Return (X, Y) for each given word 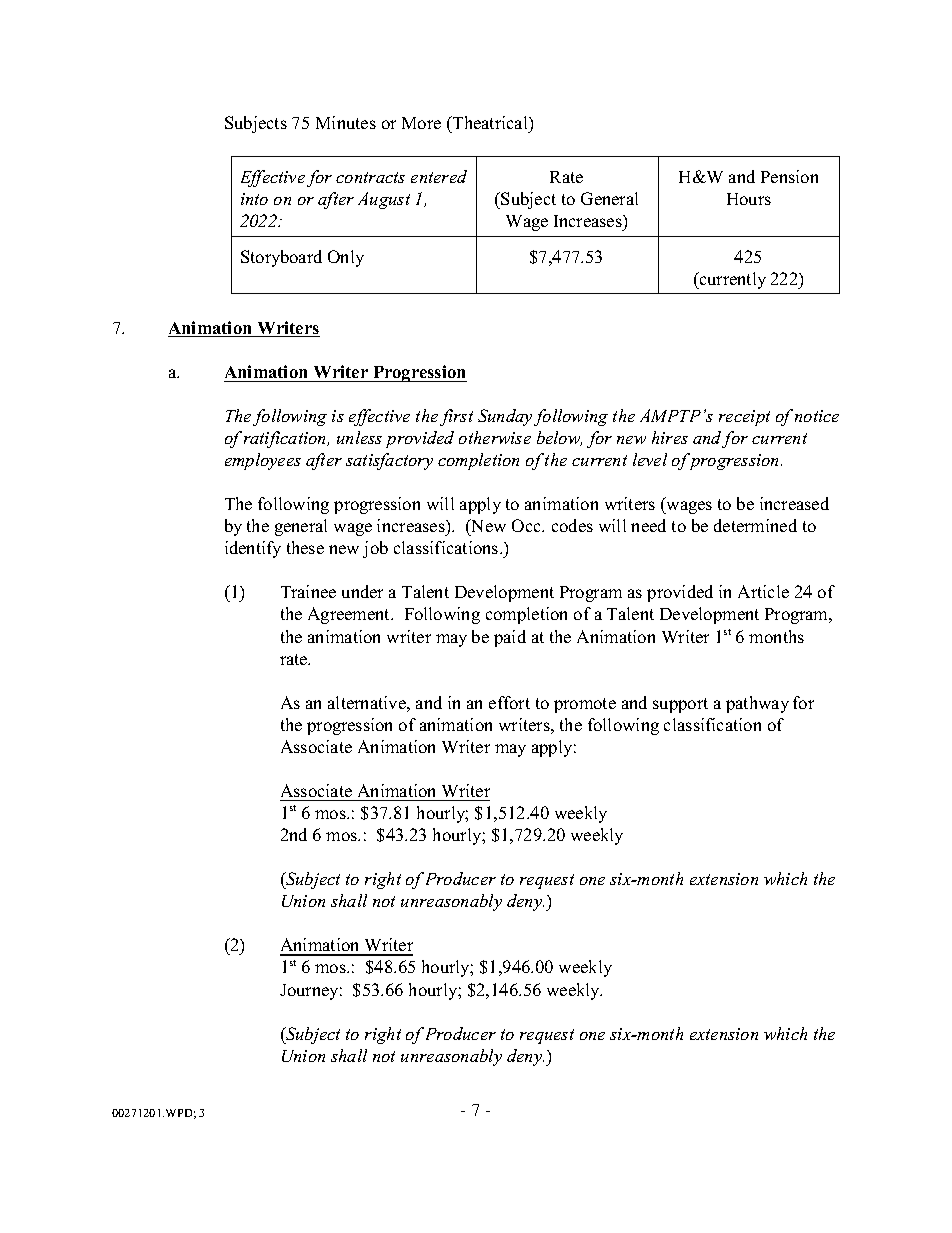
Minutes (346, 122)
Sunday (505, 417)
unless (359, 437)
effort (509, 702)
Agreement (350, 615)
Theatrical (490, 122)
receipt (744, 418)
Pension (789, 176)
